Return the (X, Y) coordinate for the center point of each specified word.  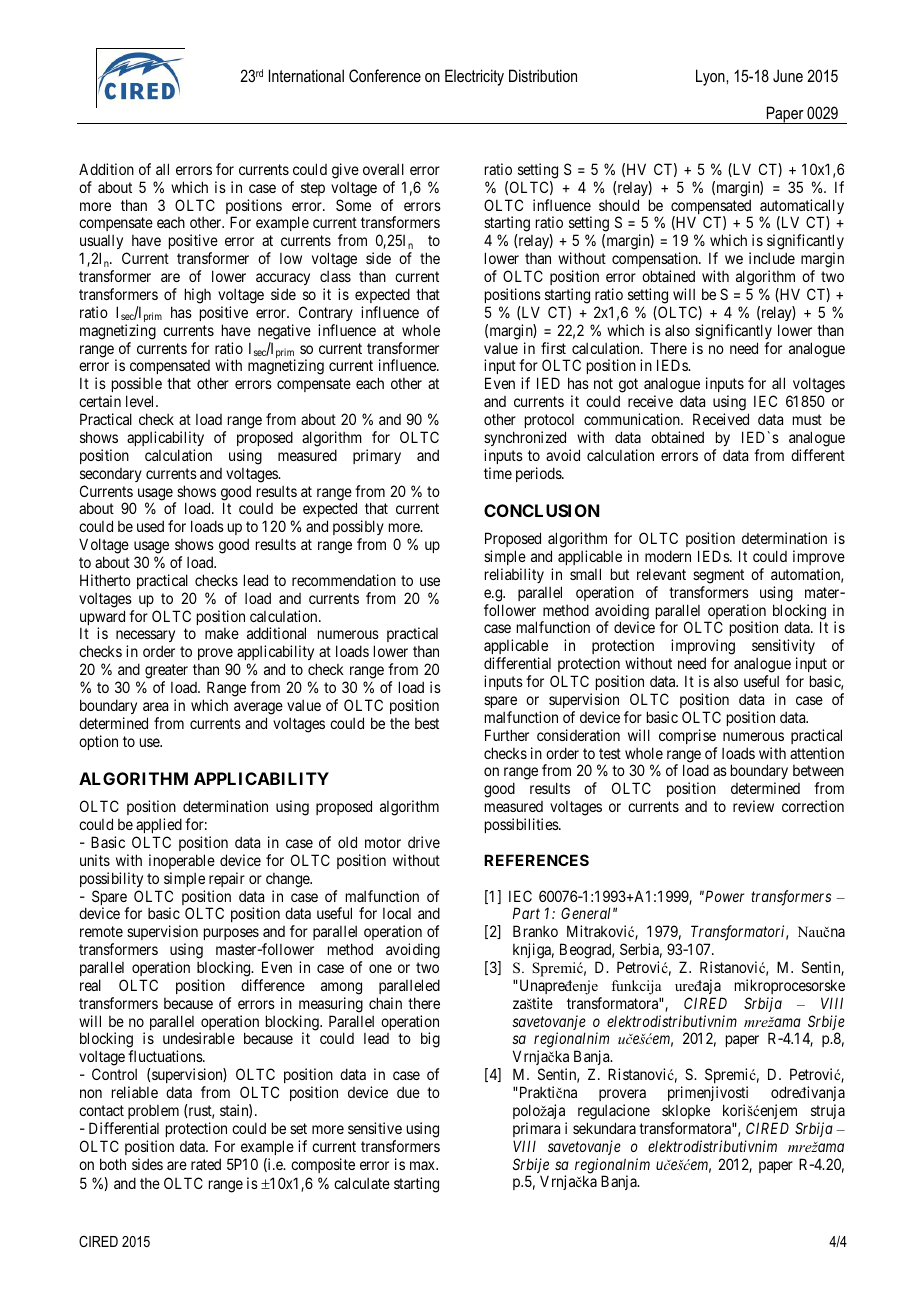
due (408, 1092)
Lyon (711, 77)
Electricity (474, 77)
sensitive (375, 1128)
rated (206, 1164)
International (306, 75)
